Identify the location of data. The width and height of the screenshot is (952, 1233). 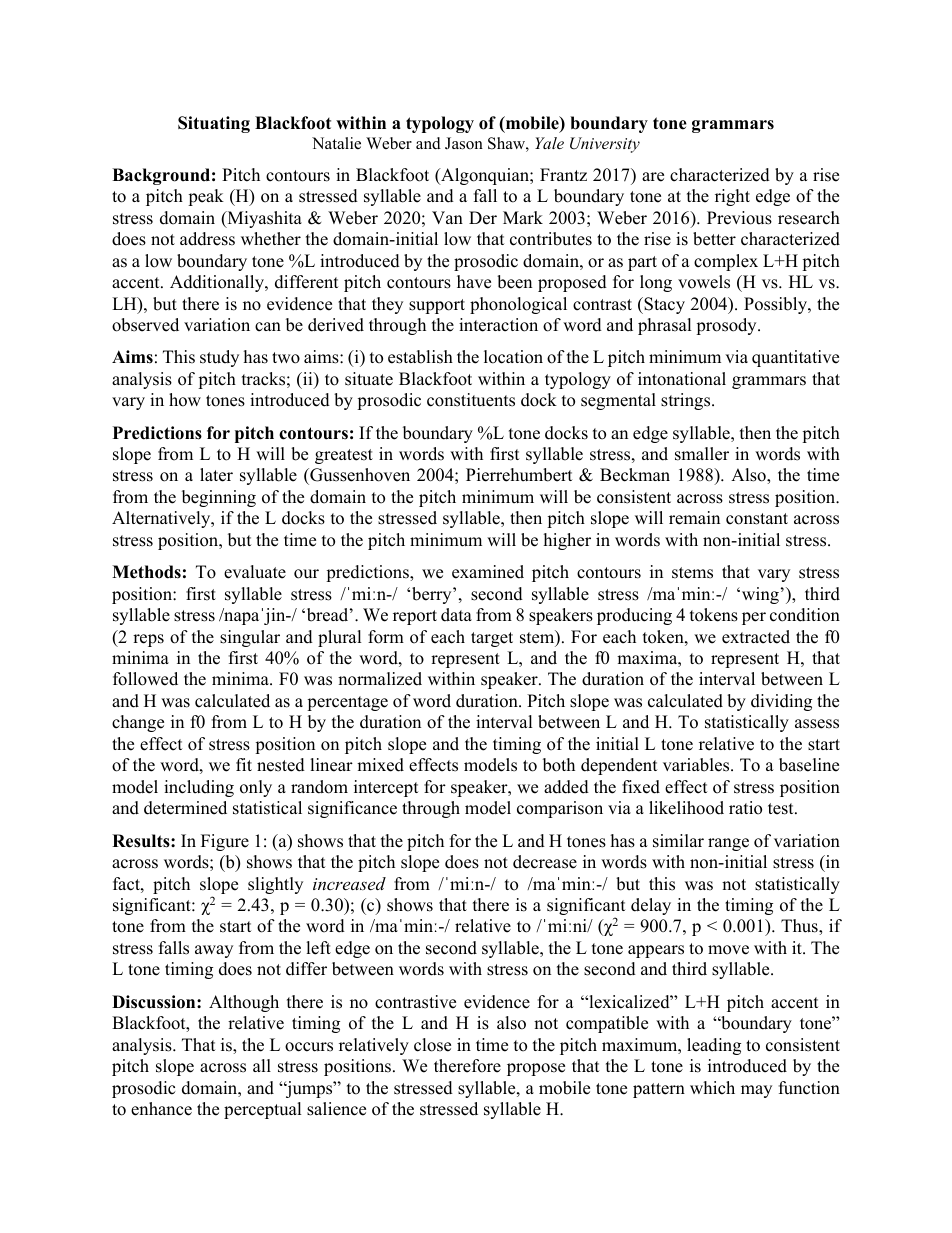
(456, 615).
